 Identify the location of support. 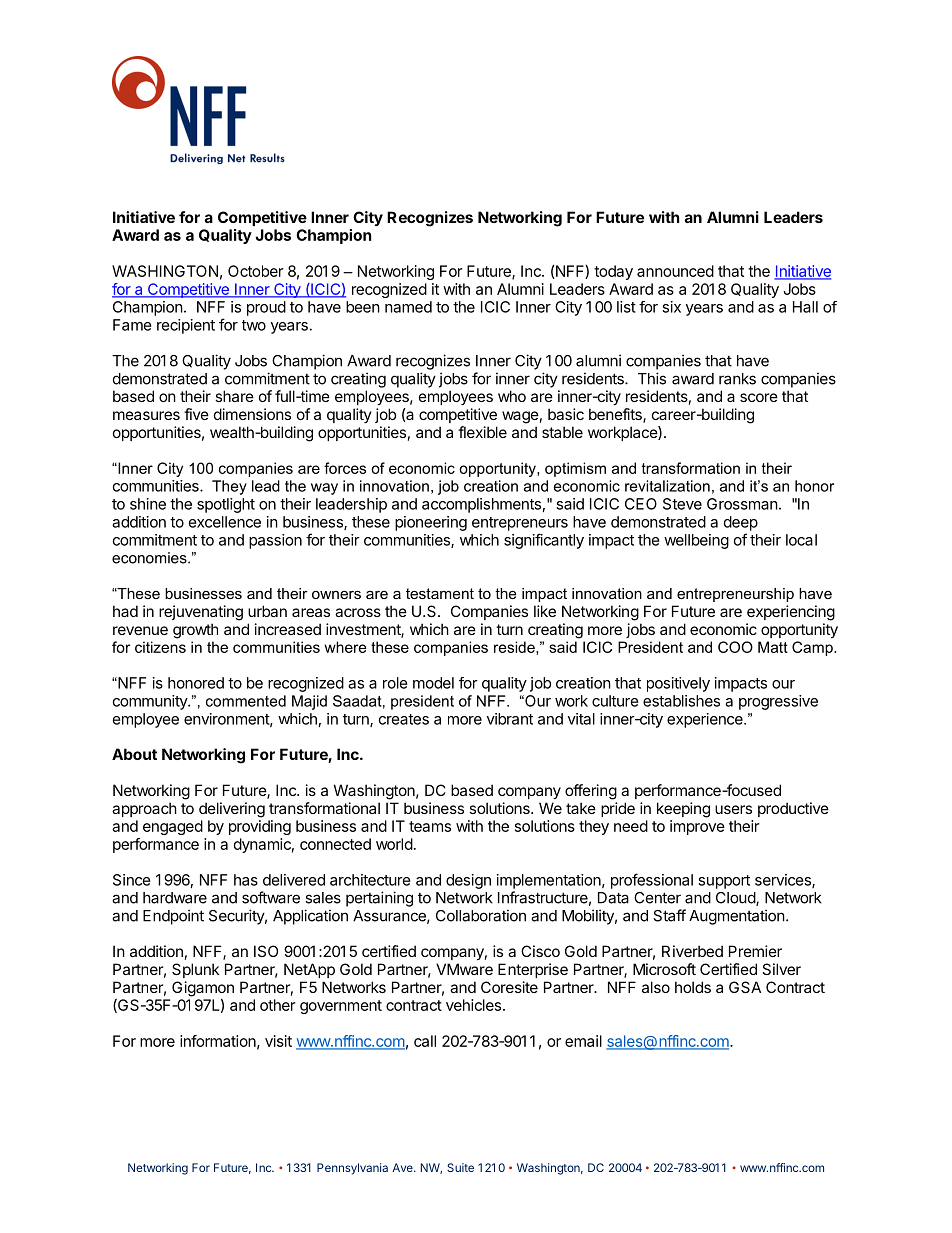
(724, 882).
